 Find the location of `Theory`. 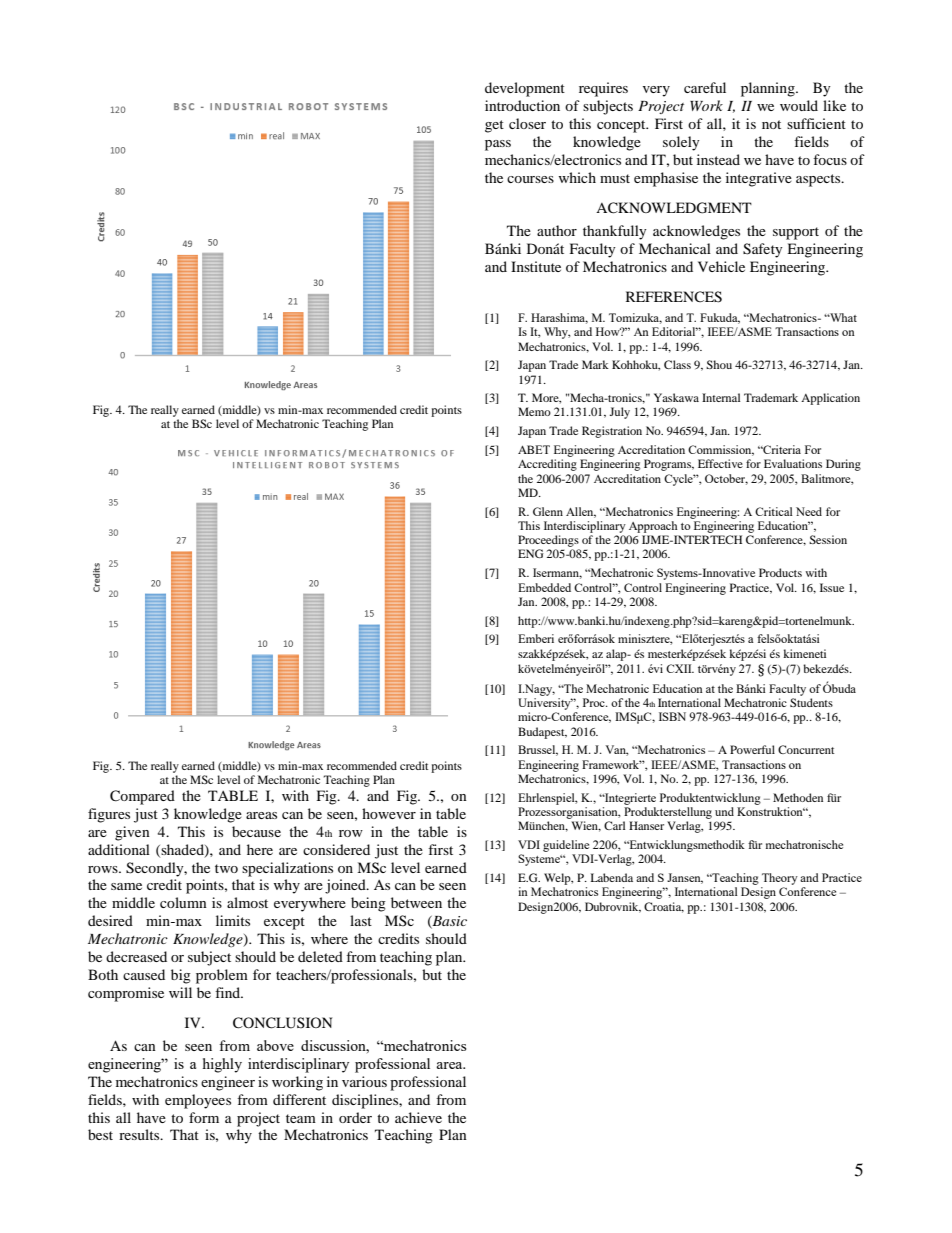

Theory is located at coordinates (780, 879).
